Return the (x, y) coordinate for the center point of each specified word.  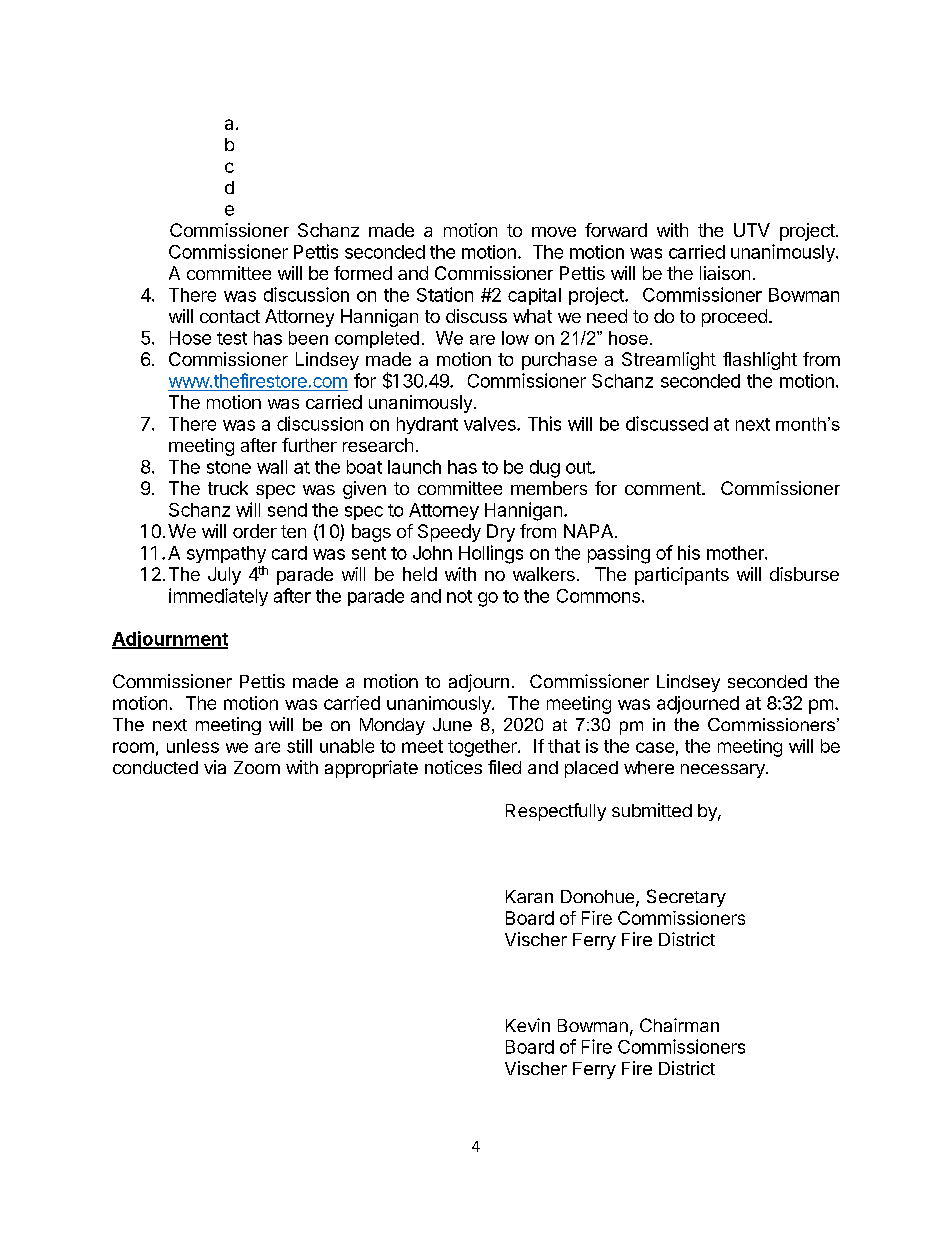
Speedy (449, 533)
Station (445, 294)
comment (664, 488)
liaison (725, 273)
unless (193, 746)
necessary (724, 771)
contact (230, 316)
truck (228, 488)
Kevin (528, 1025)
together (483, 748)
